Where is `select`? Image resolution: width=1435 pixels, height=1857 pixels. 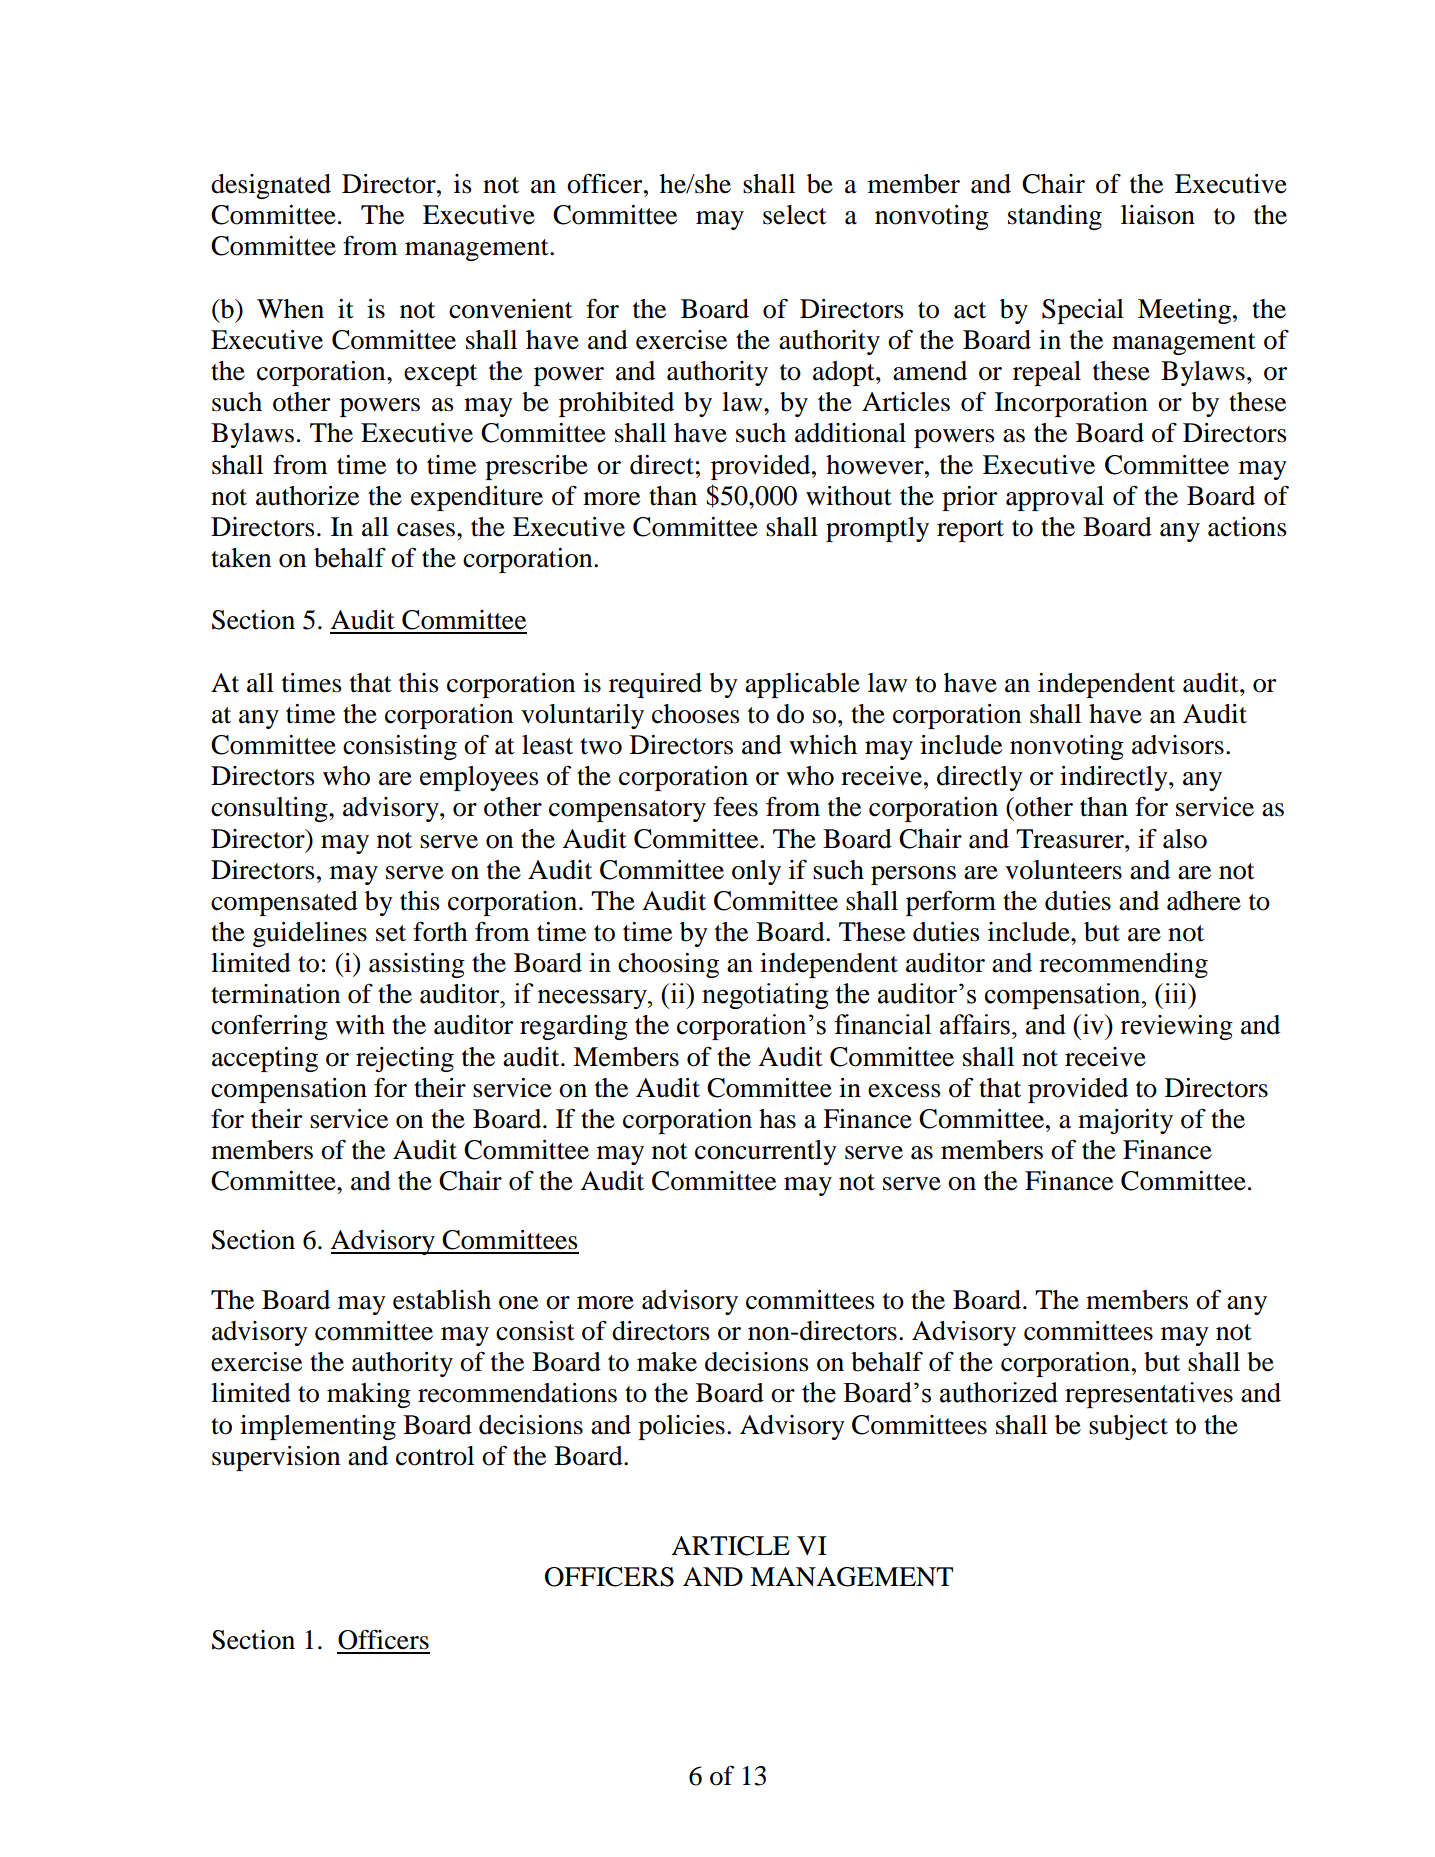
select is located at coordinates (795, 215).
